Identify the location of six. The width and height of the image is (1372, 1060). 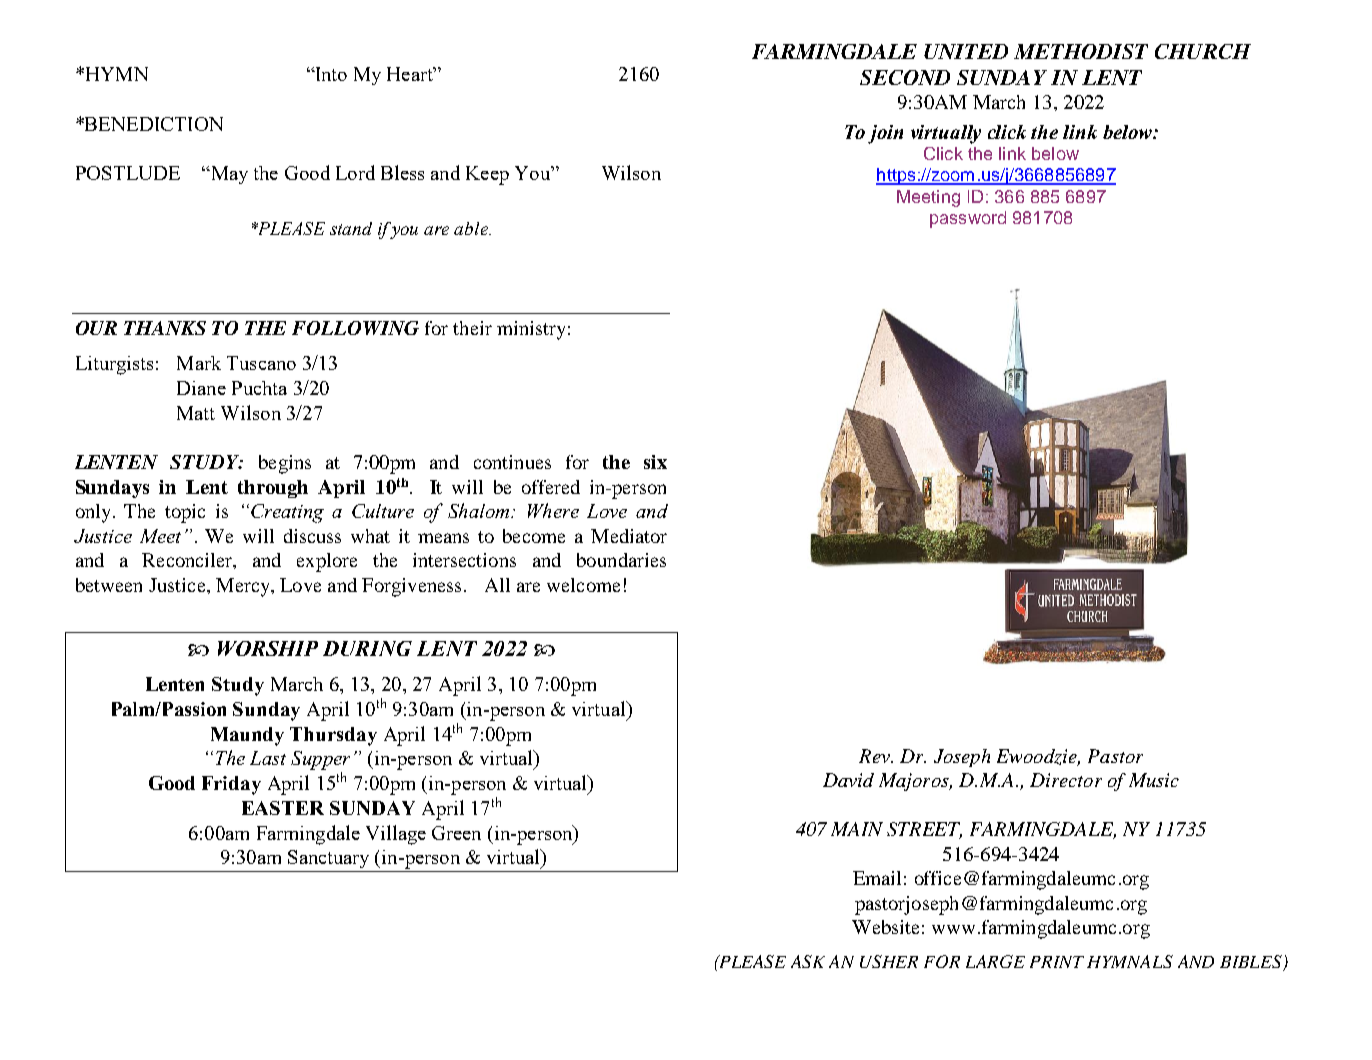
(655, 462).
